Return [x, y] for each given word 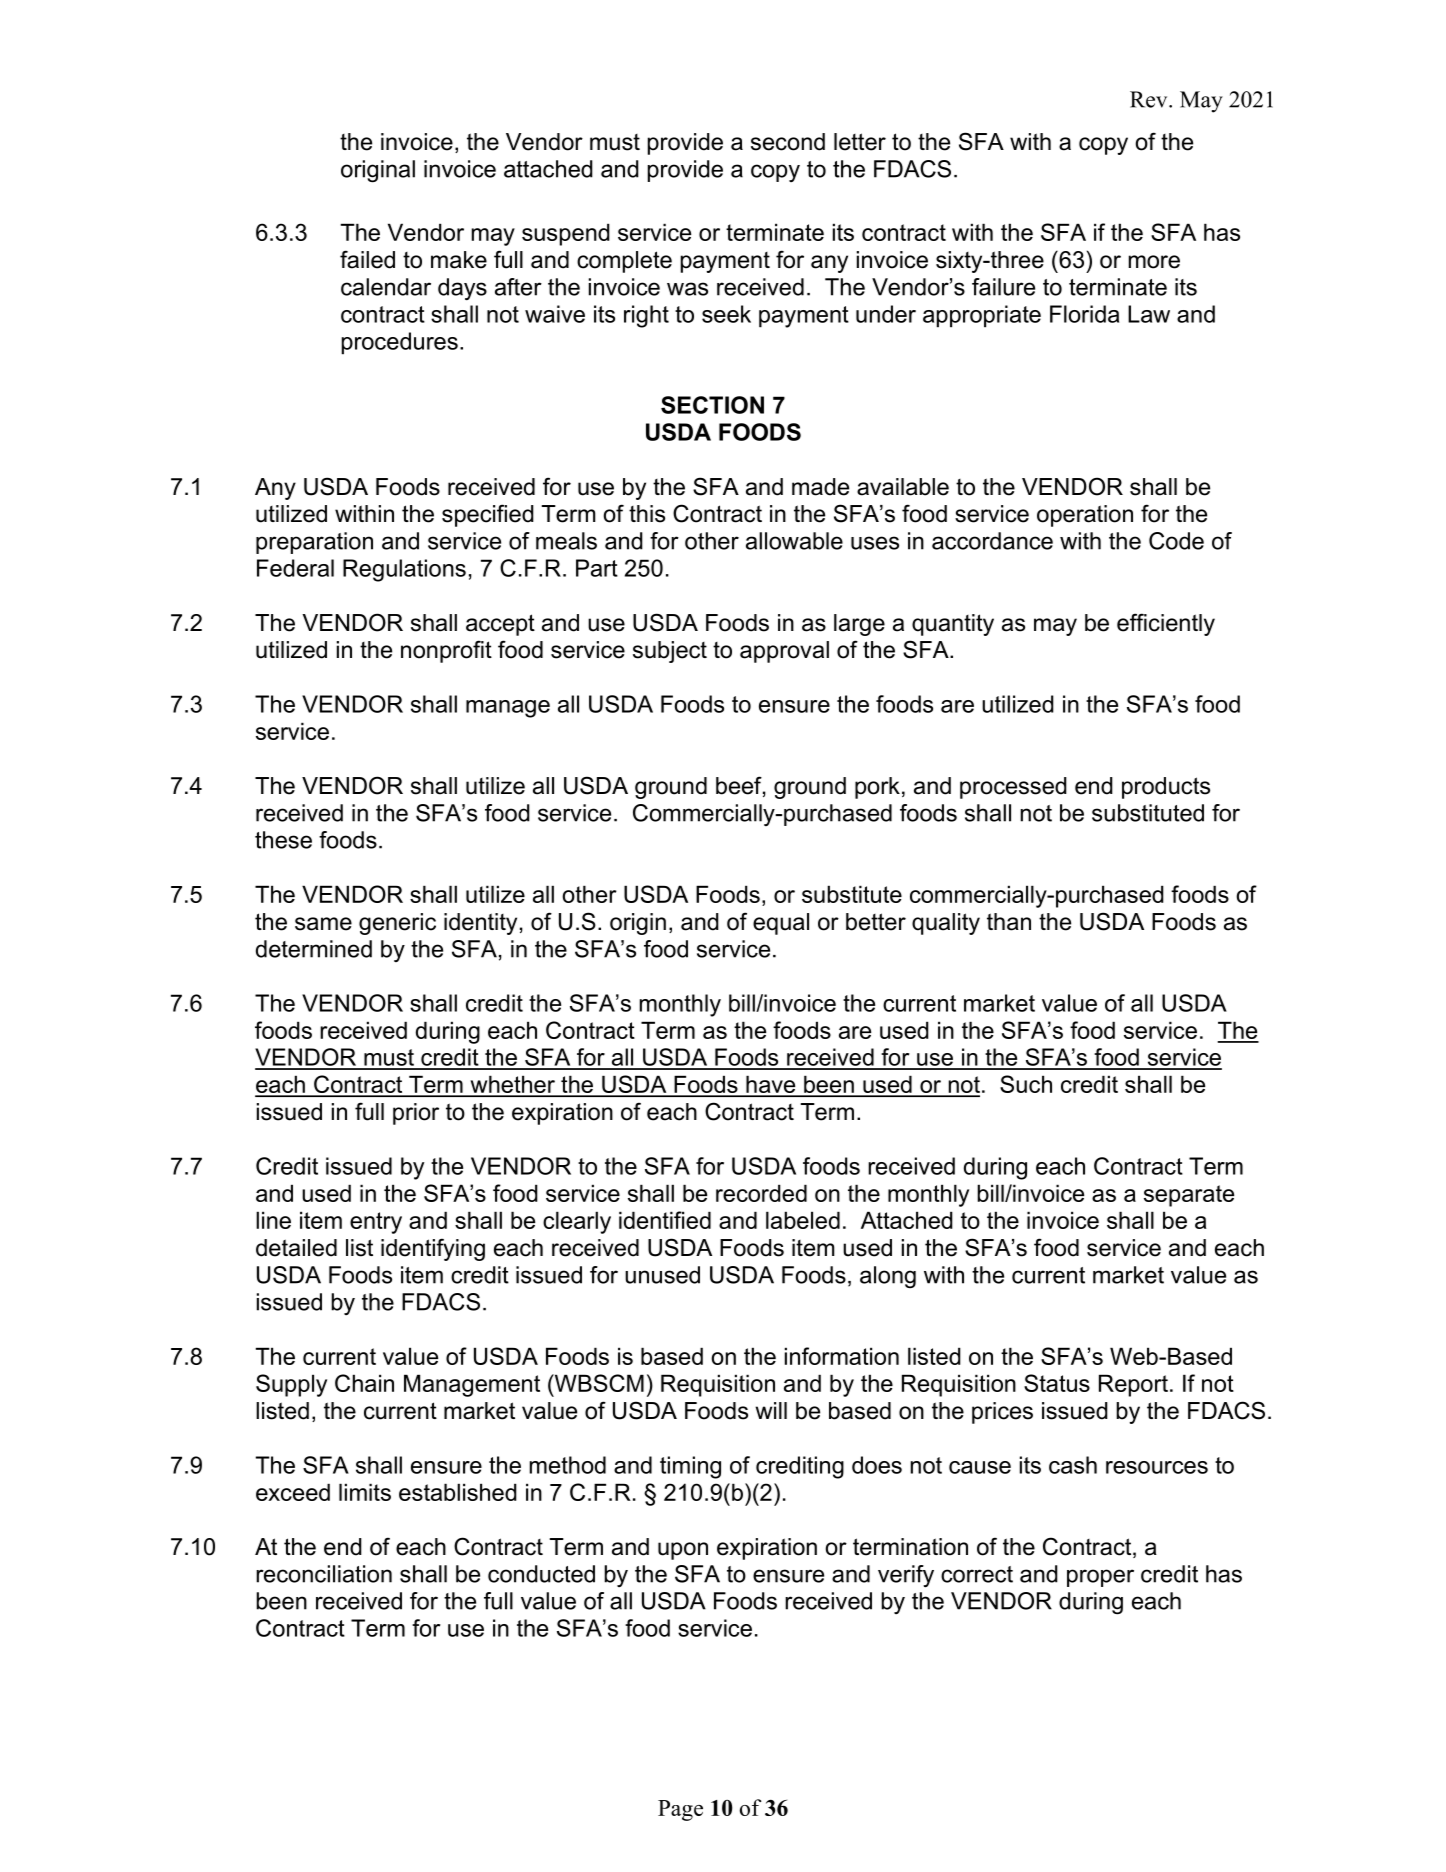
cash [1073, 1465]
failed [367, 259]
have [771, 1086]
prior [416, 1114]
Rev [1150, 99]
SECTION [712, 405]
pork [877, 788]
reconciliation [324, 1574]
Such [1026, 1084]
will [771, 1410]
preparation [314, 543]
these [283, 840]
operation [1085, 516]
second [788, 142]
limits [365, 1492]
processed [1013, 788]
